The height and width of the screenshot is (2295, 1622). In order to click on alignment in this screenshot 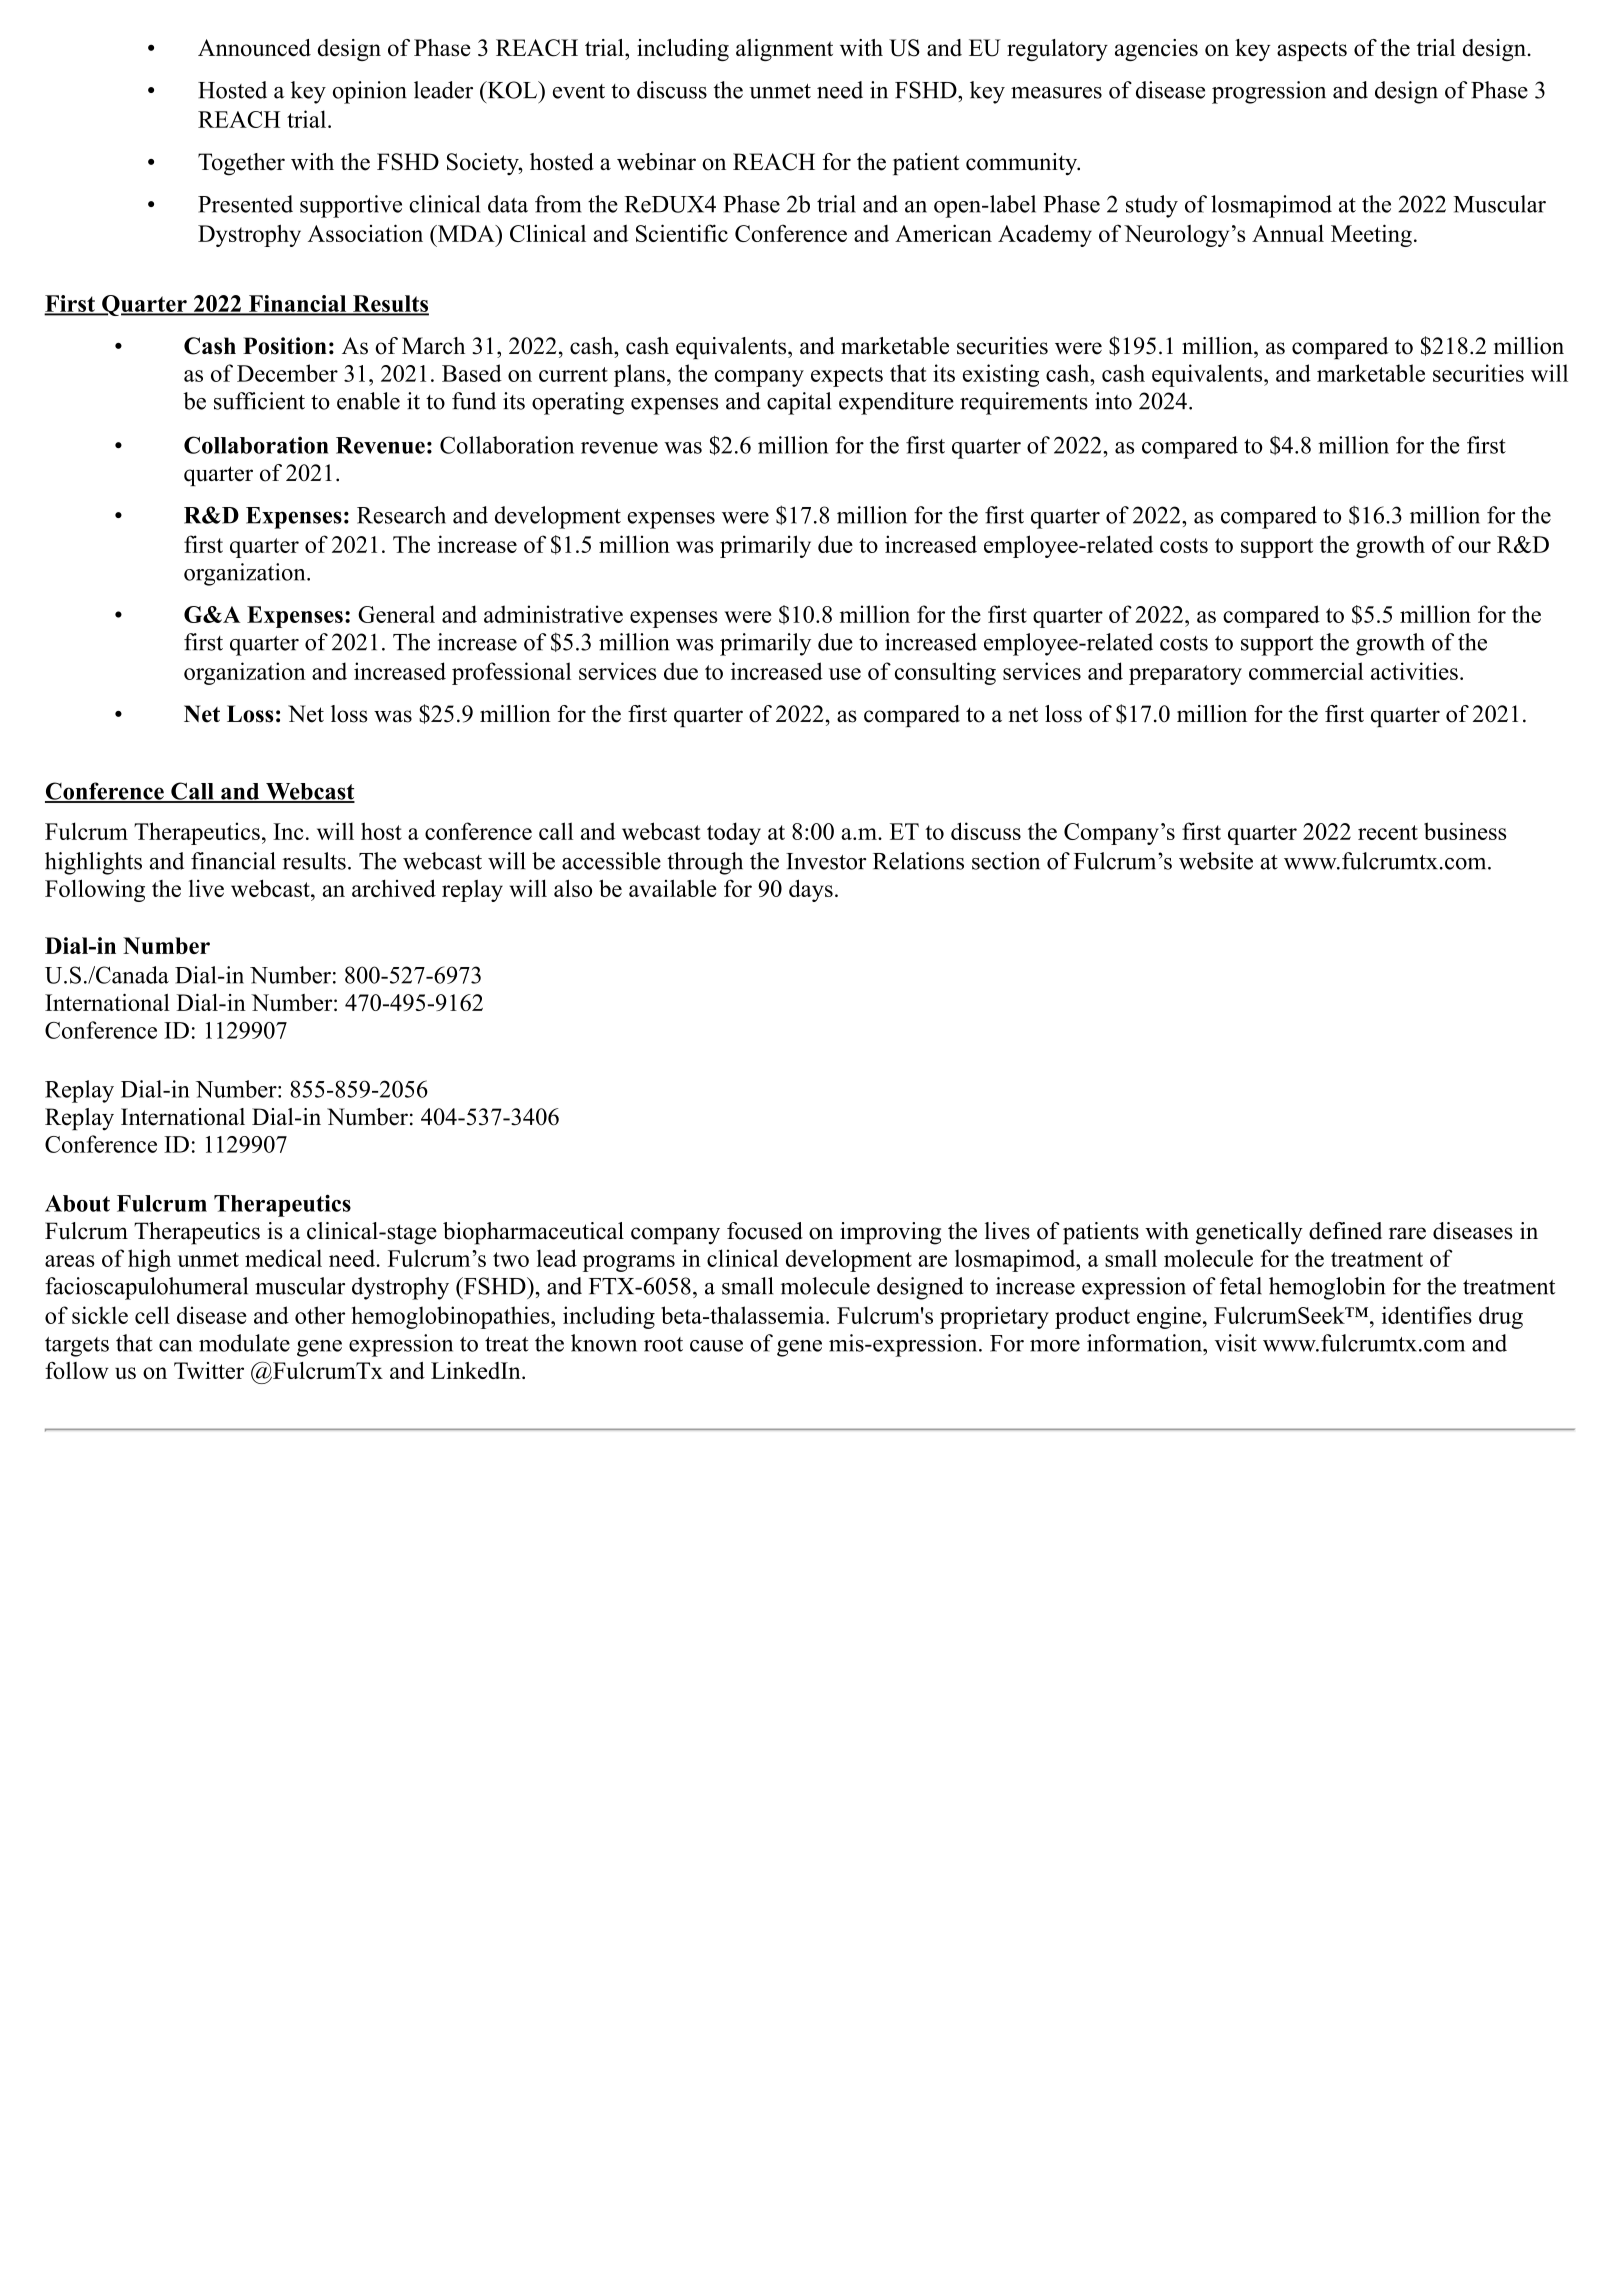, I will do `click(784, 50)`.
